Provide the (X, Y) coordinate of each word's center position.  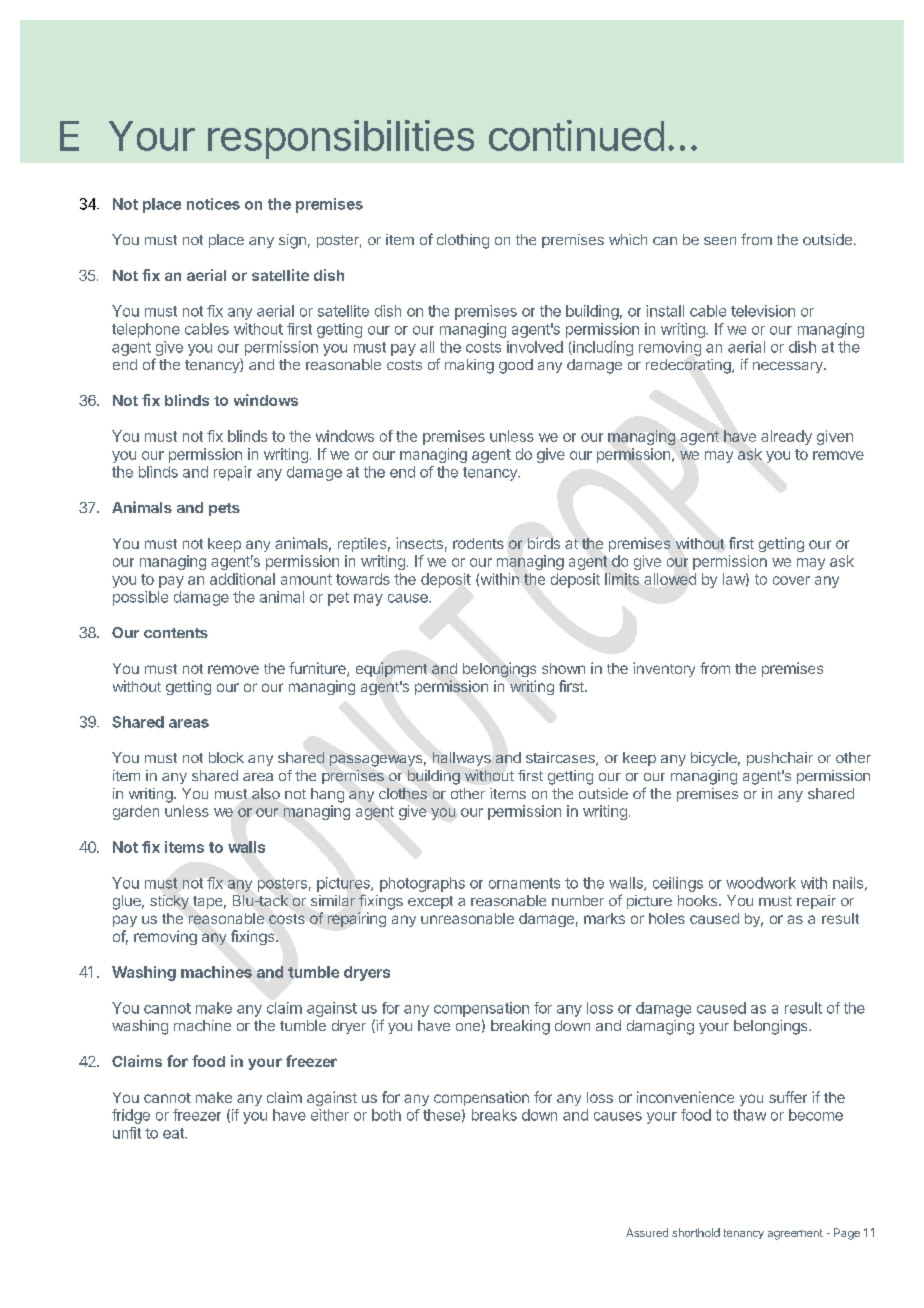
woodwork (761, 883)
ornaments (524, 883)
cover (791, 580)
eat (174, 1133)
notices (213, 204)
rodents (478, 543)
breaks (494, 1115)
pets (224, 509)
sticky (169, 902)
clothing (463, 241)
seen (720, 241)
